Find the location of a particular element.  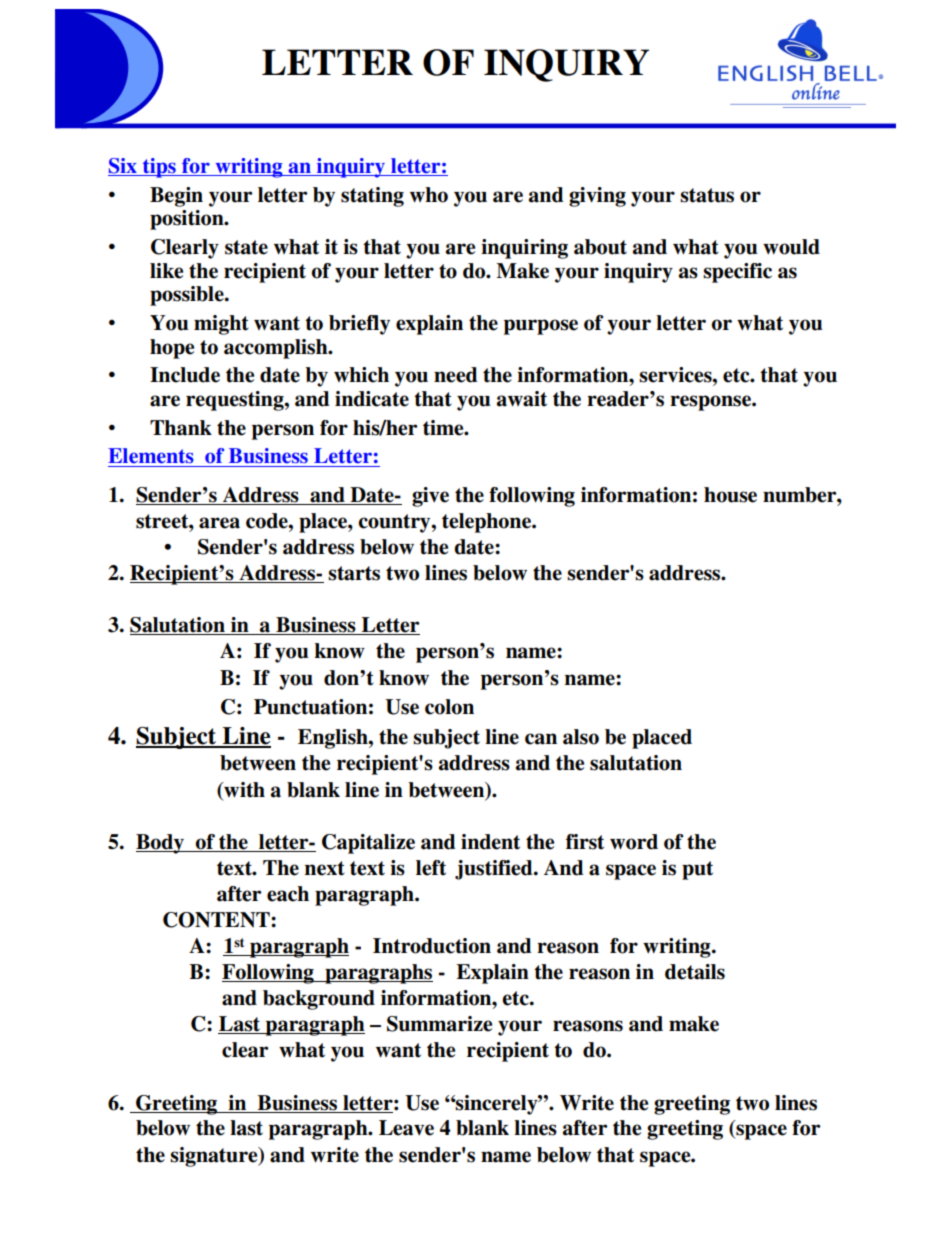

Leave is located at coordinates (406, 1128).
